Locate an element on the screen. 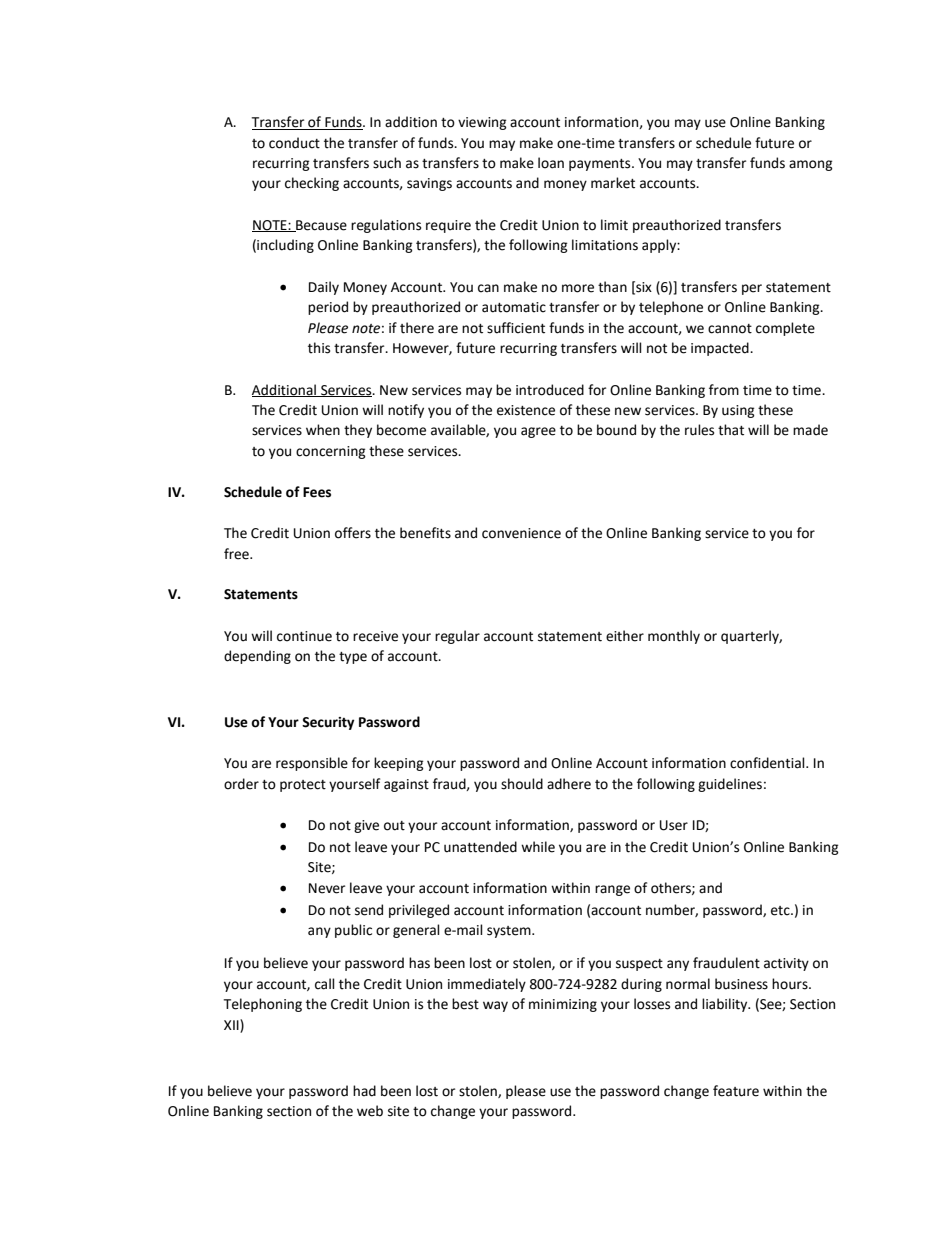  this is located at coordinates (319, 348).
